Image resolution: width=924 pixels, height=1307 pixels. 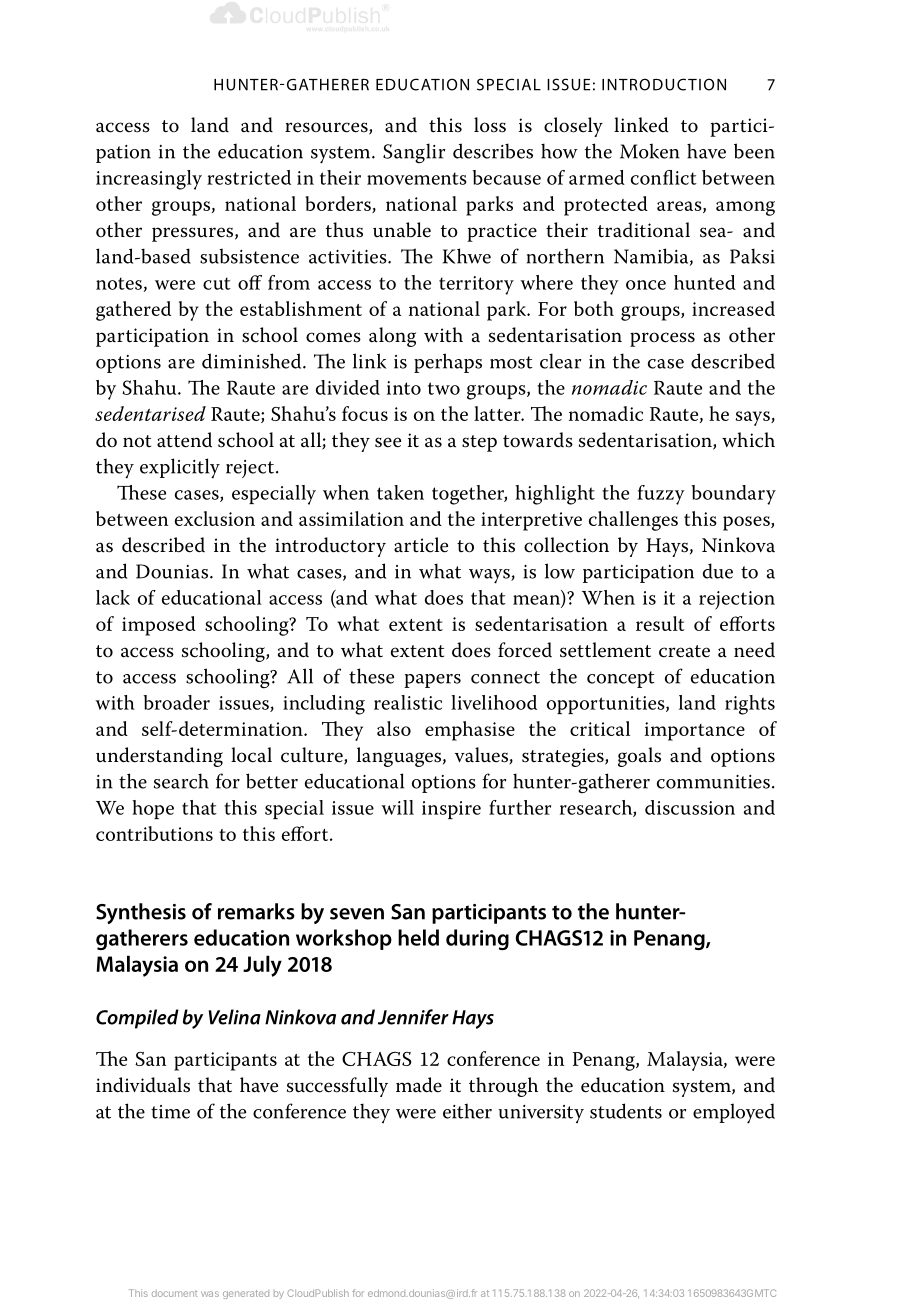 I want to click on Introduction, so click(x=664, y=84).
